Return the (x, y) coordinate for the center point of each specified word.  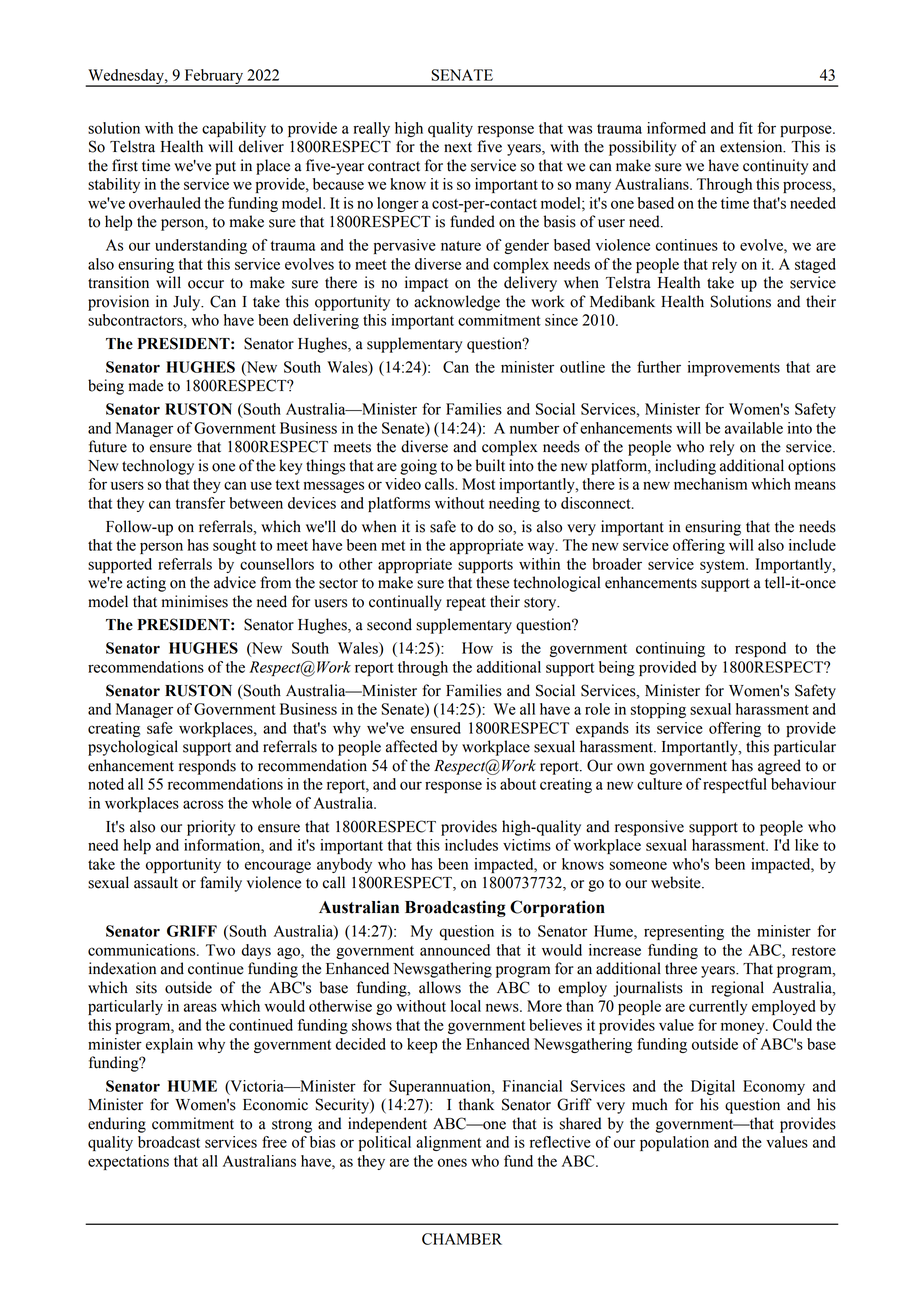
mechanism (710, 484)
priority (211, 828)
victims (527, 845)
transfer (200, 503)
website (677, 882)
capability (234, 129)
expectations (128, 1162)
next (458, 147)
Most (478, 484)
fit (746, 128)
